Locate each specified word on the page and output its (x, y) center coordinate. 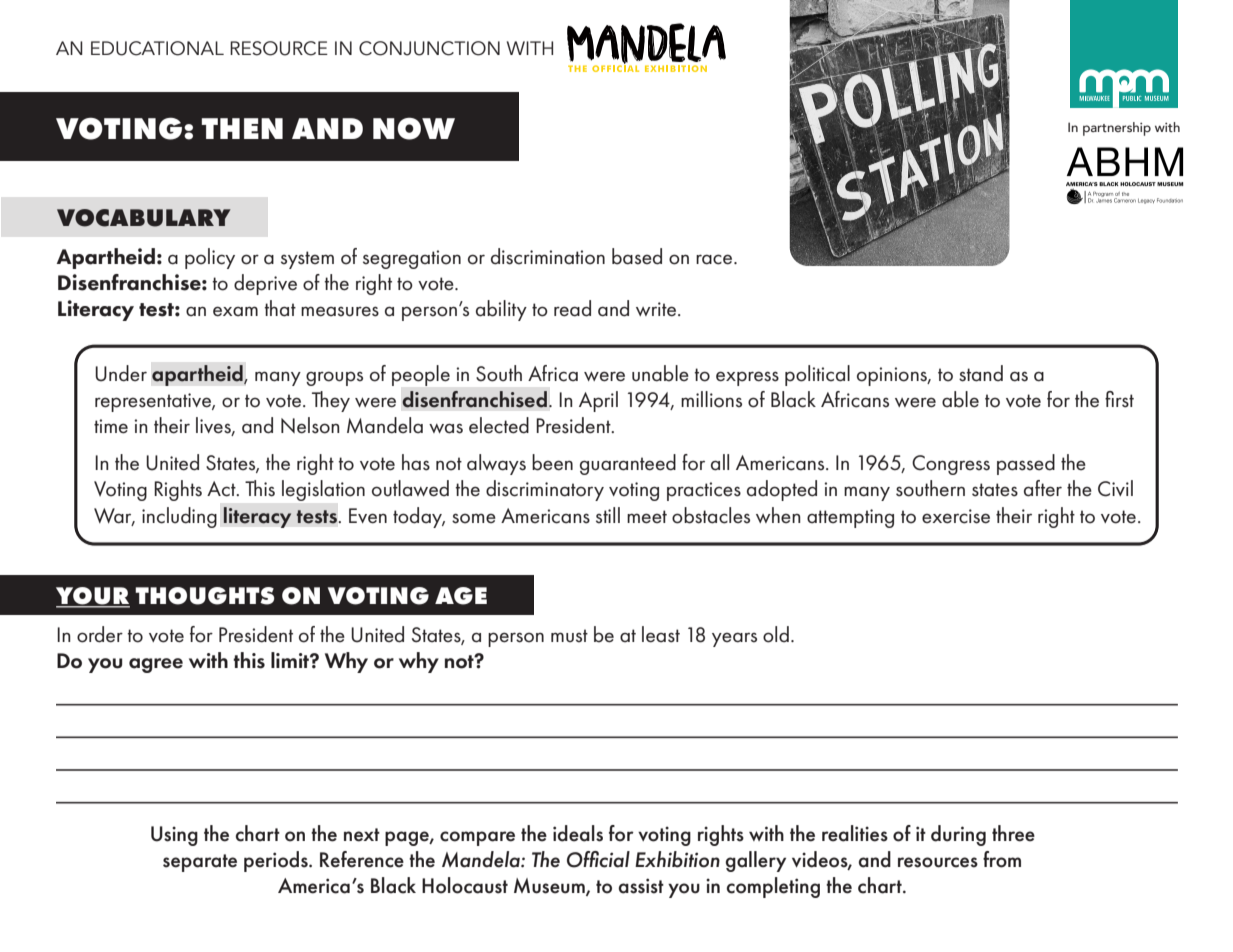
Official (598, 859)
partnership (1117, 129)
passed (1026, 464)
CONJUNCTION (429, 48)
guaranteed (628, 464)
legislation (323, 490)
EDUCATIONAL (157, 48)
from (1002, 859)
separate (200, 863)
